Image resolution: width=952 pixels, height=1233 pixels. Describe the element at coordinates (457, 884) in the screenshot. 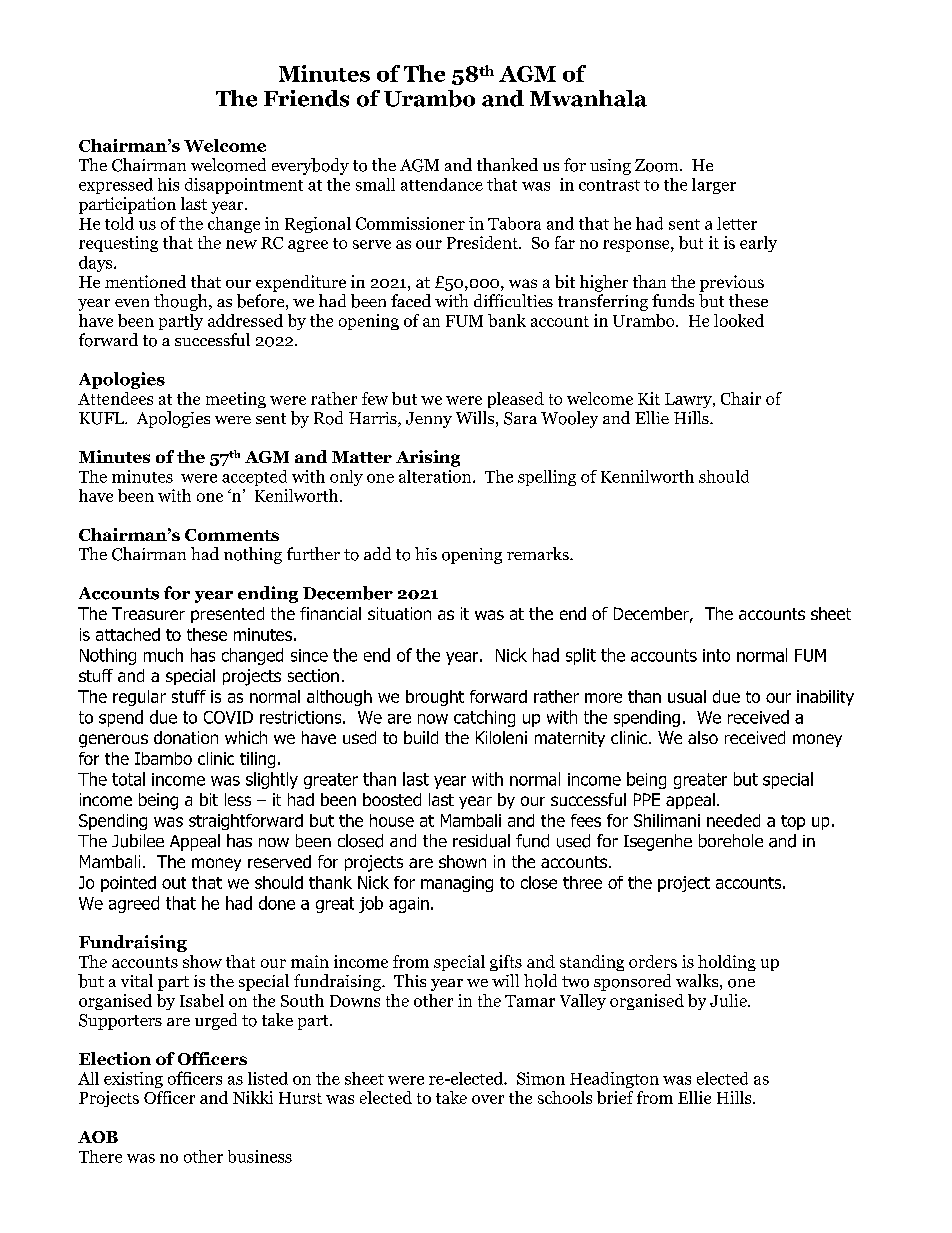

I see `managing` at that location.
